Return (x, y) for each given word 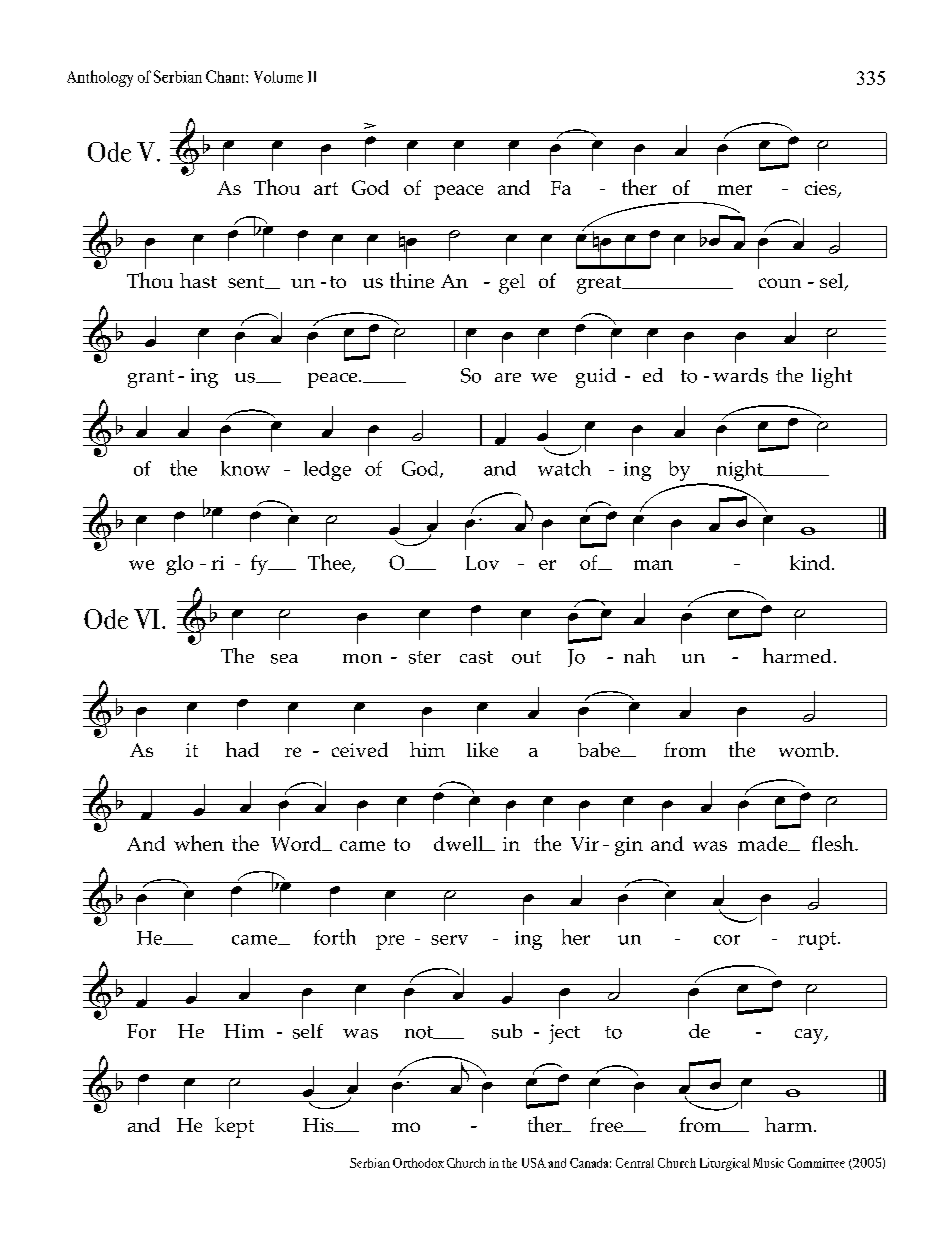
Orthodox (418, 1163)
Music (768, 1163)
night (741, 470)
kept (234, 1127)
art (326, 188)
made (764, 843)
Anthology (100, 78)
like (482, 749)
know (245, 468)
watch (564, 468)
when (199, 843)
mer (735, 190)
